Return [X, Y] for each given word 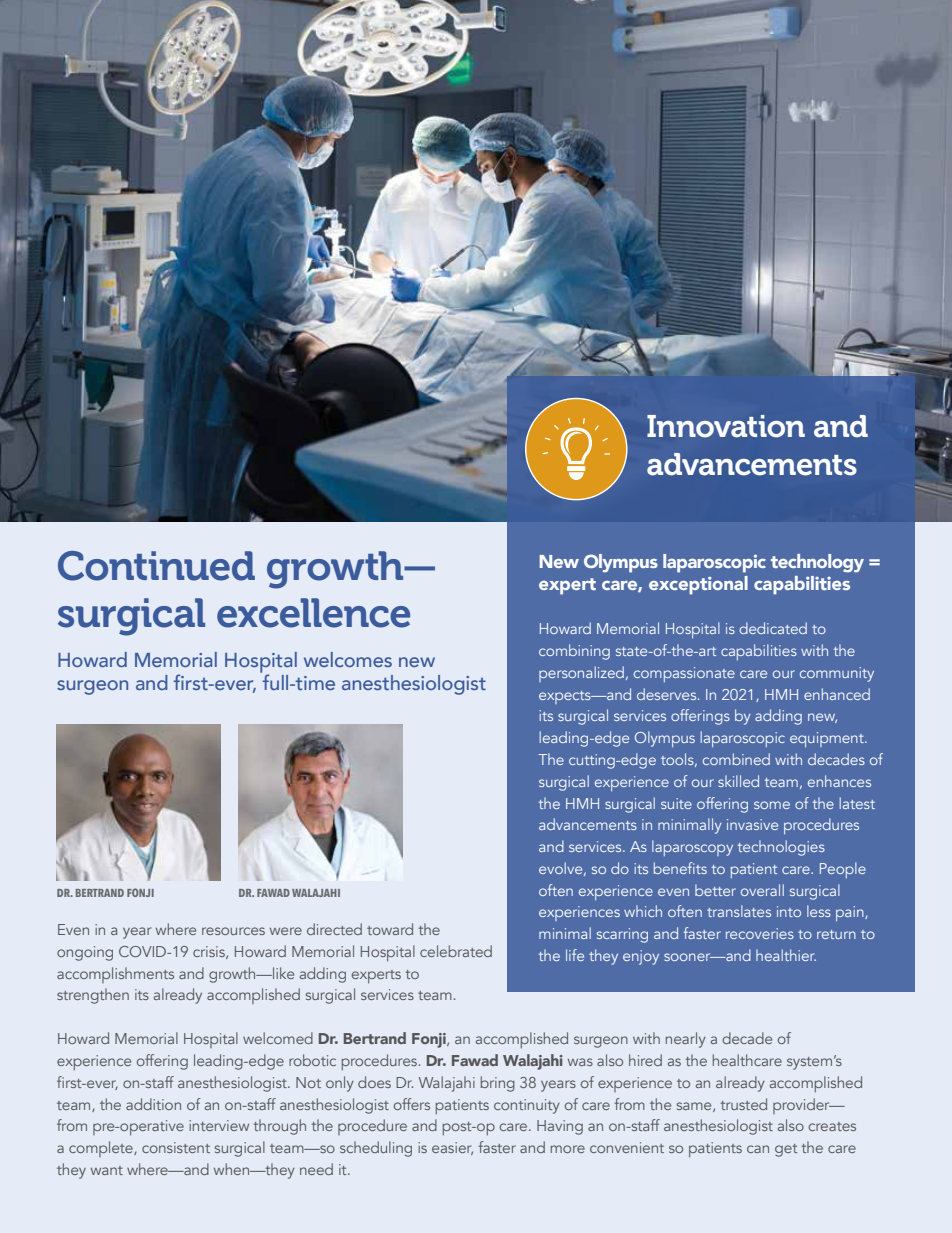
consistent [176, 1147]
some [772, 805]
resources [233, 931]
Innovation [726, 426]
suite [676, 803]
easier [452, 1148]
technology [817, 563]
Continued [156, 566]
